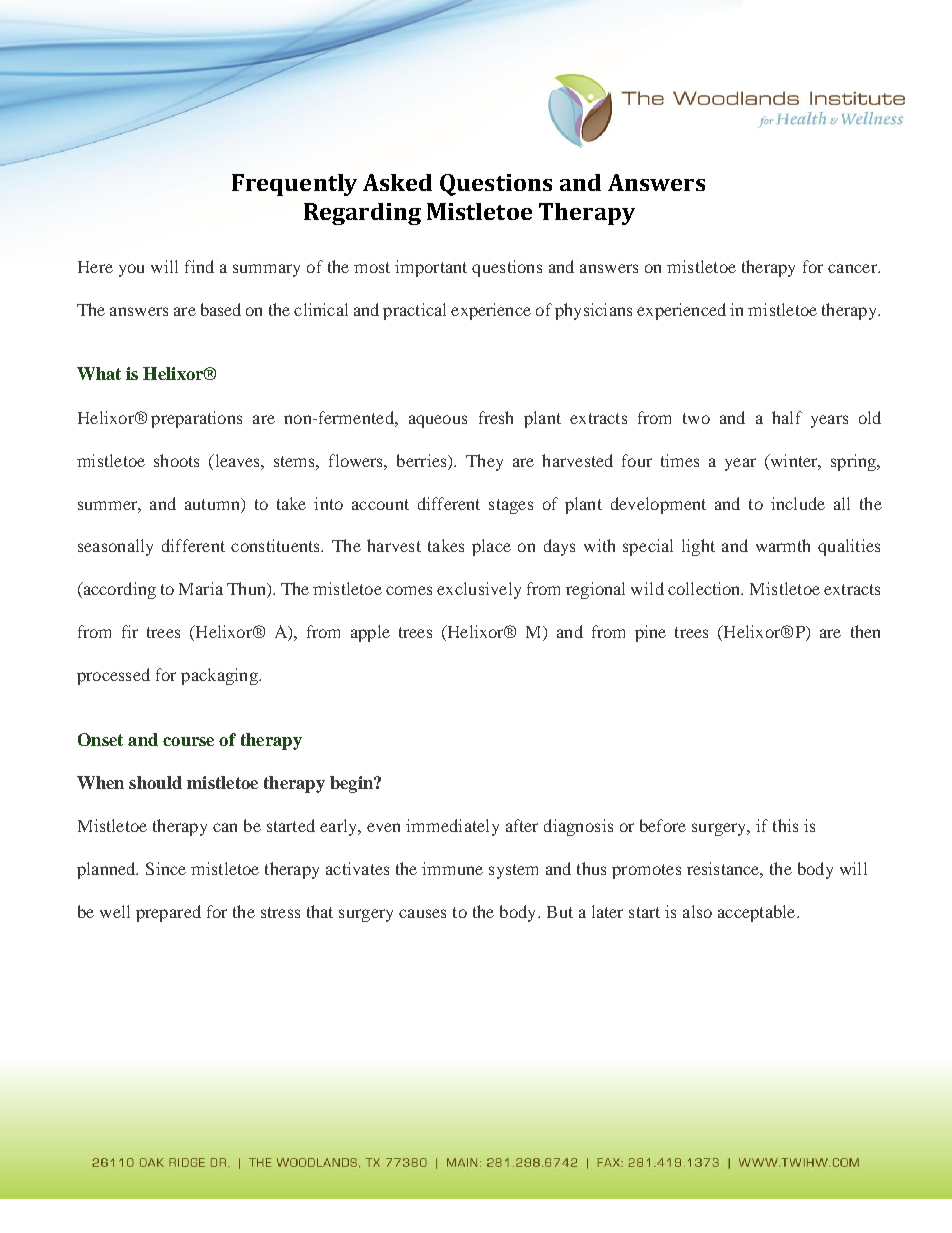 Image resolution: width=952 pixels, height=1233 pixels. What do you see at coordinates (787, 417) in the screenshot?
I see `half` at bounding box center [787, 417].
